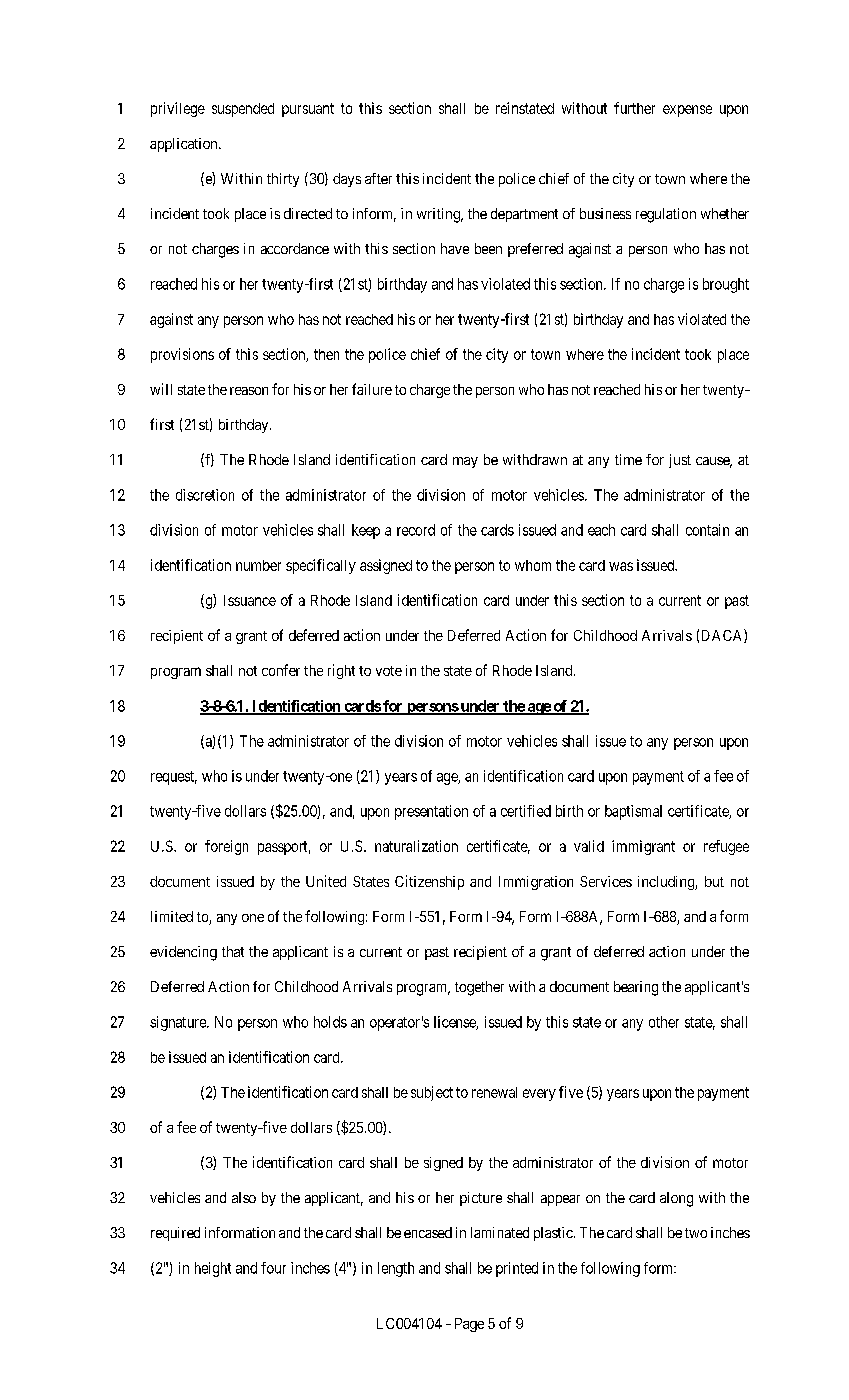 This screenshot has height=1400, width=849. I want to click on further, so click(634, 108).
